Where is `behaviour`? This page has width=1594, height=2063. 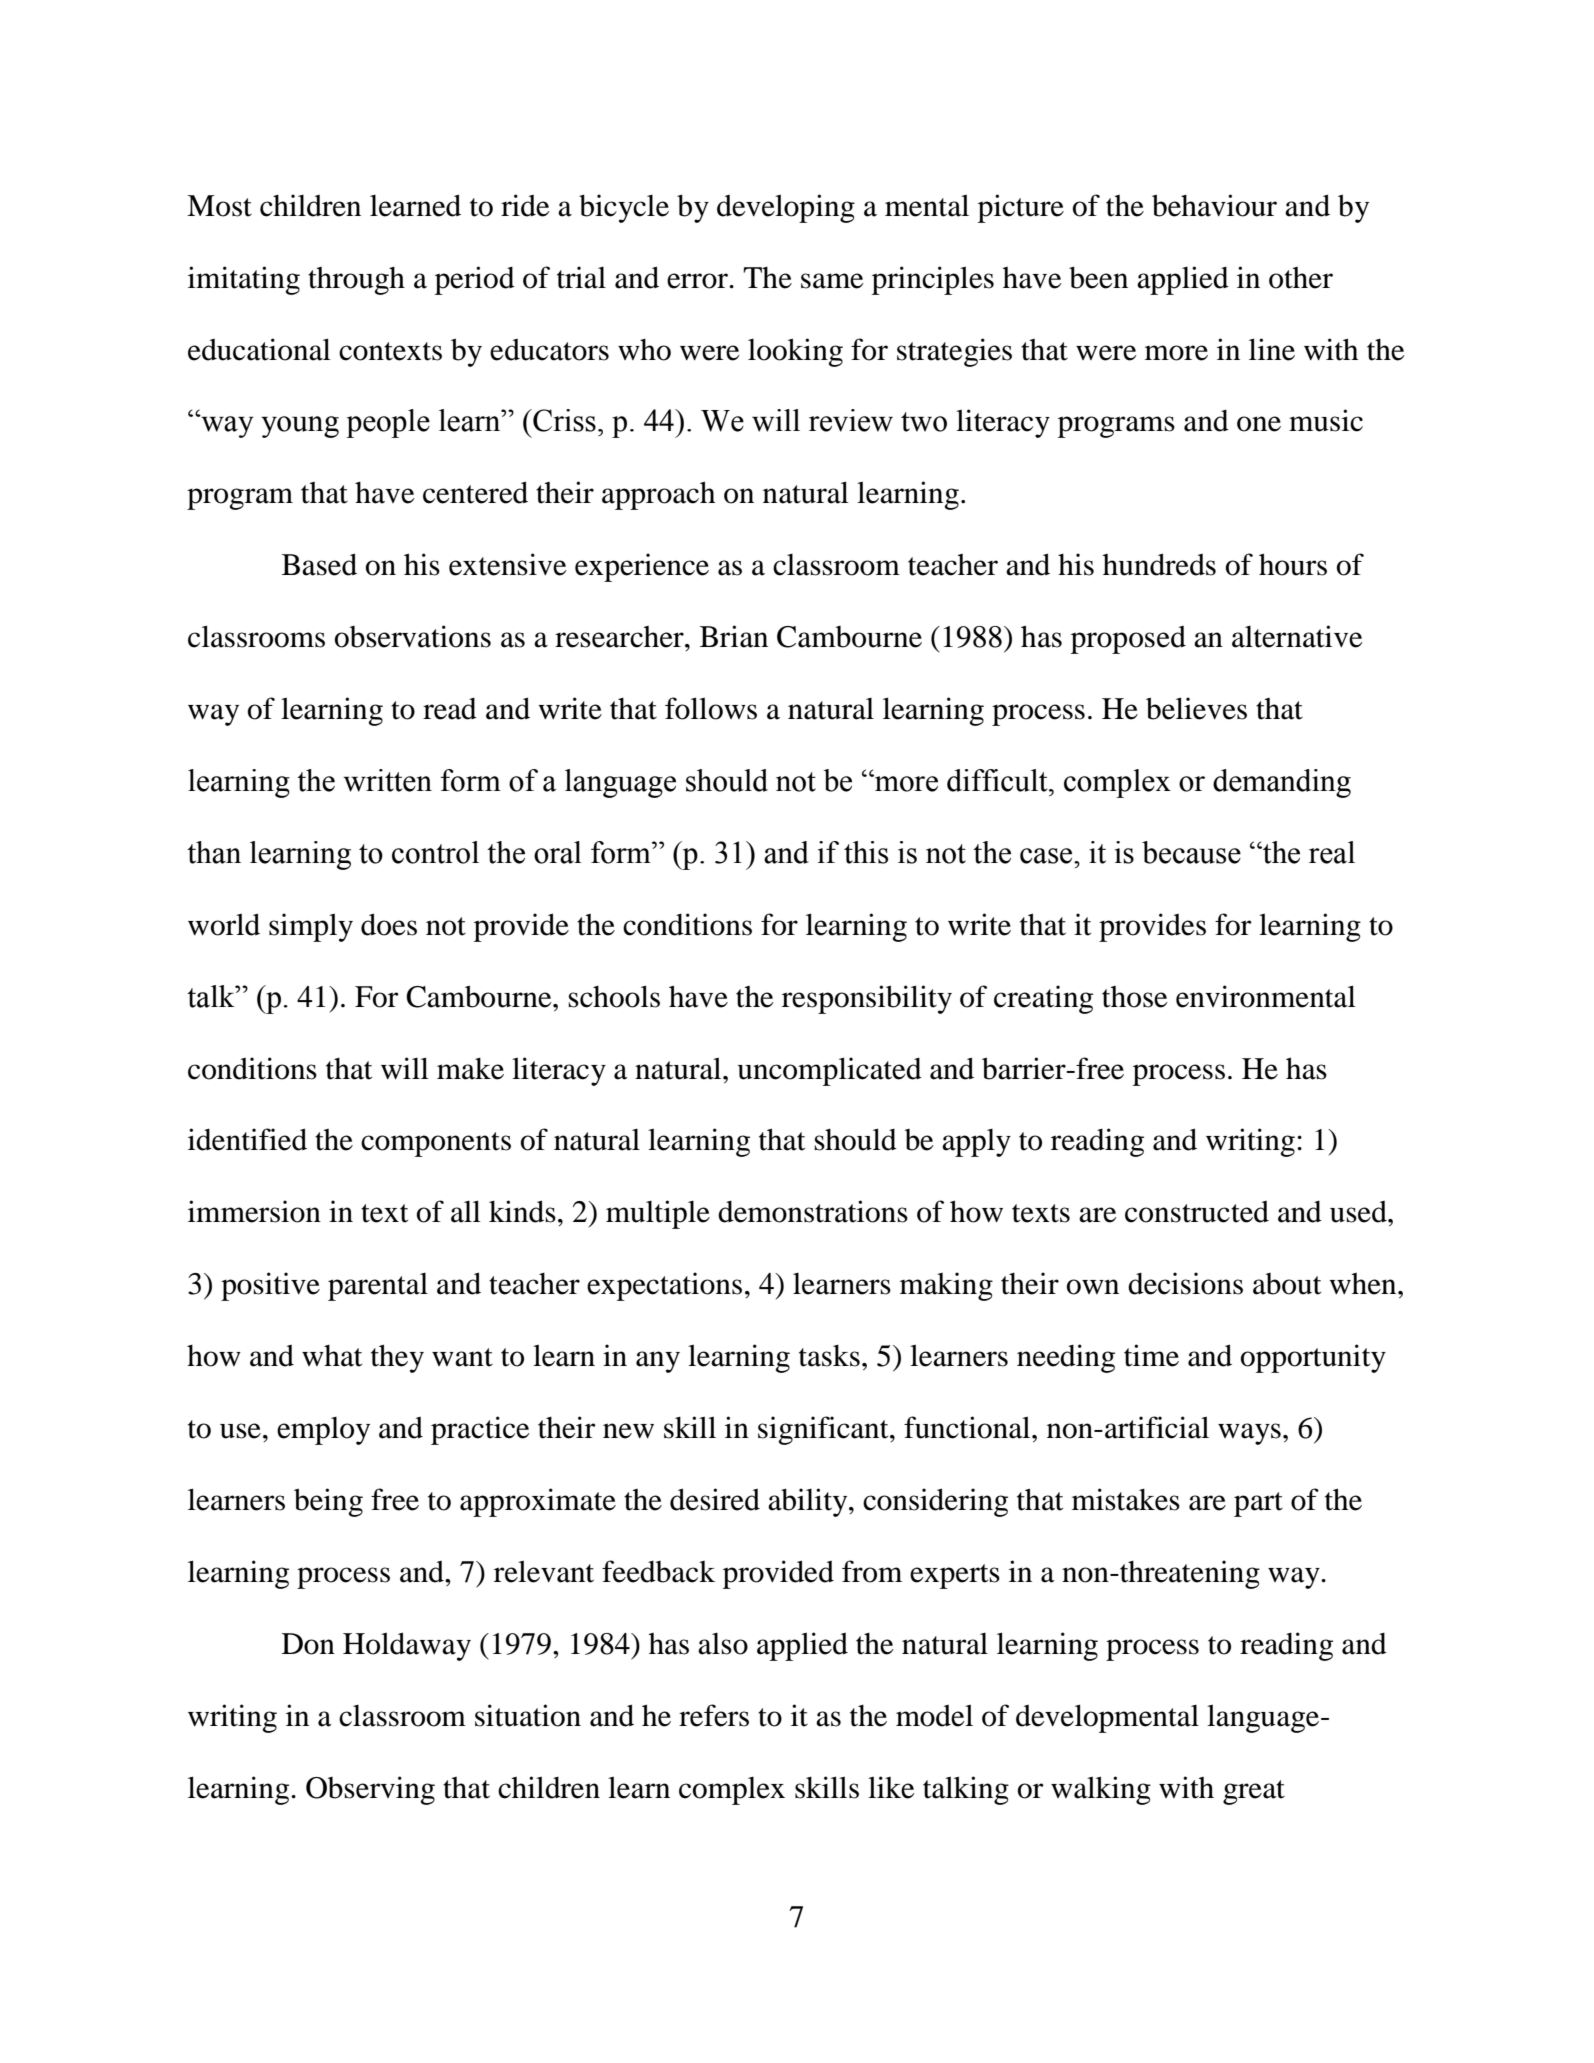
behaviour is located at coordinates (1214, 205).
